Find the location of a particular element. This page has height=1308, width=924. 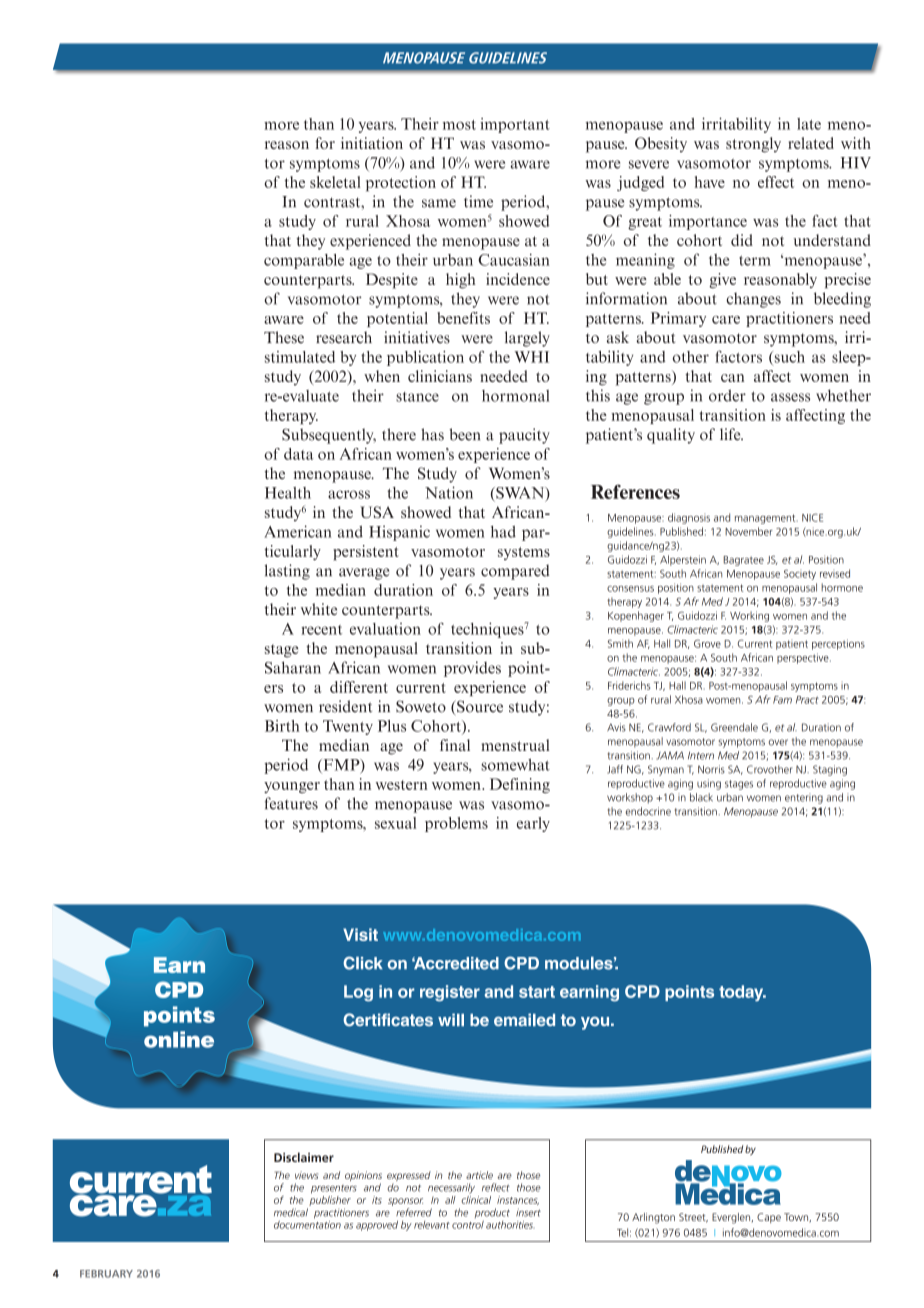

Cape is located at coordinates (769, 1218).
